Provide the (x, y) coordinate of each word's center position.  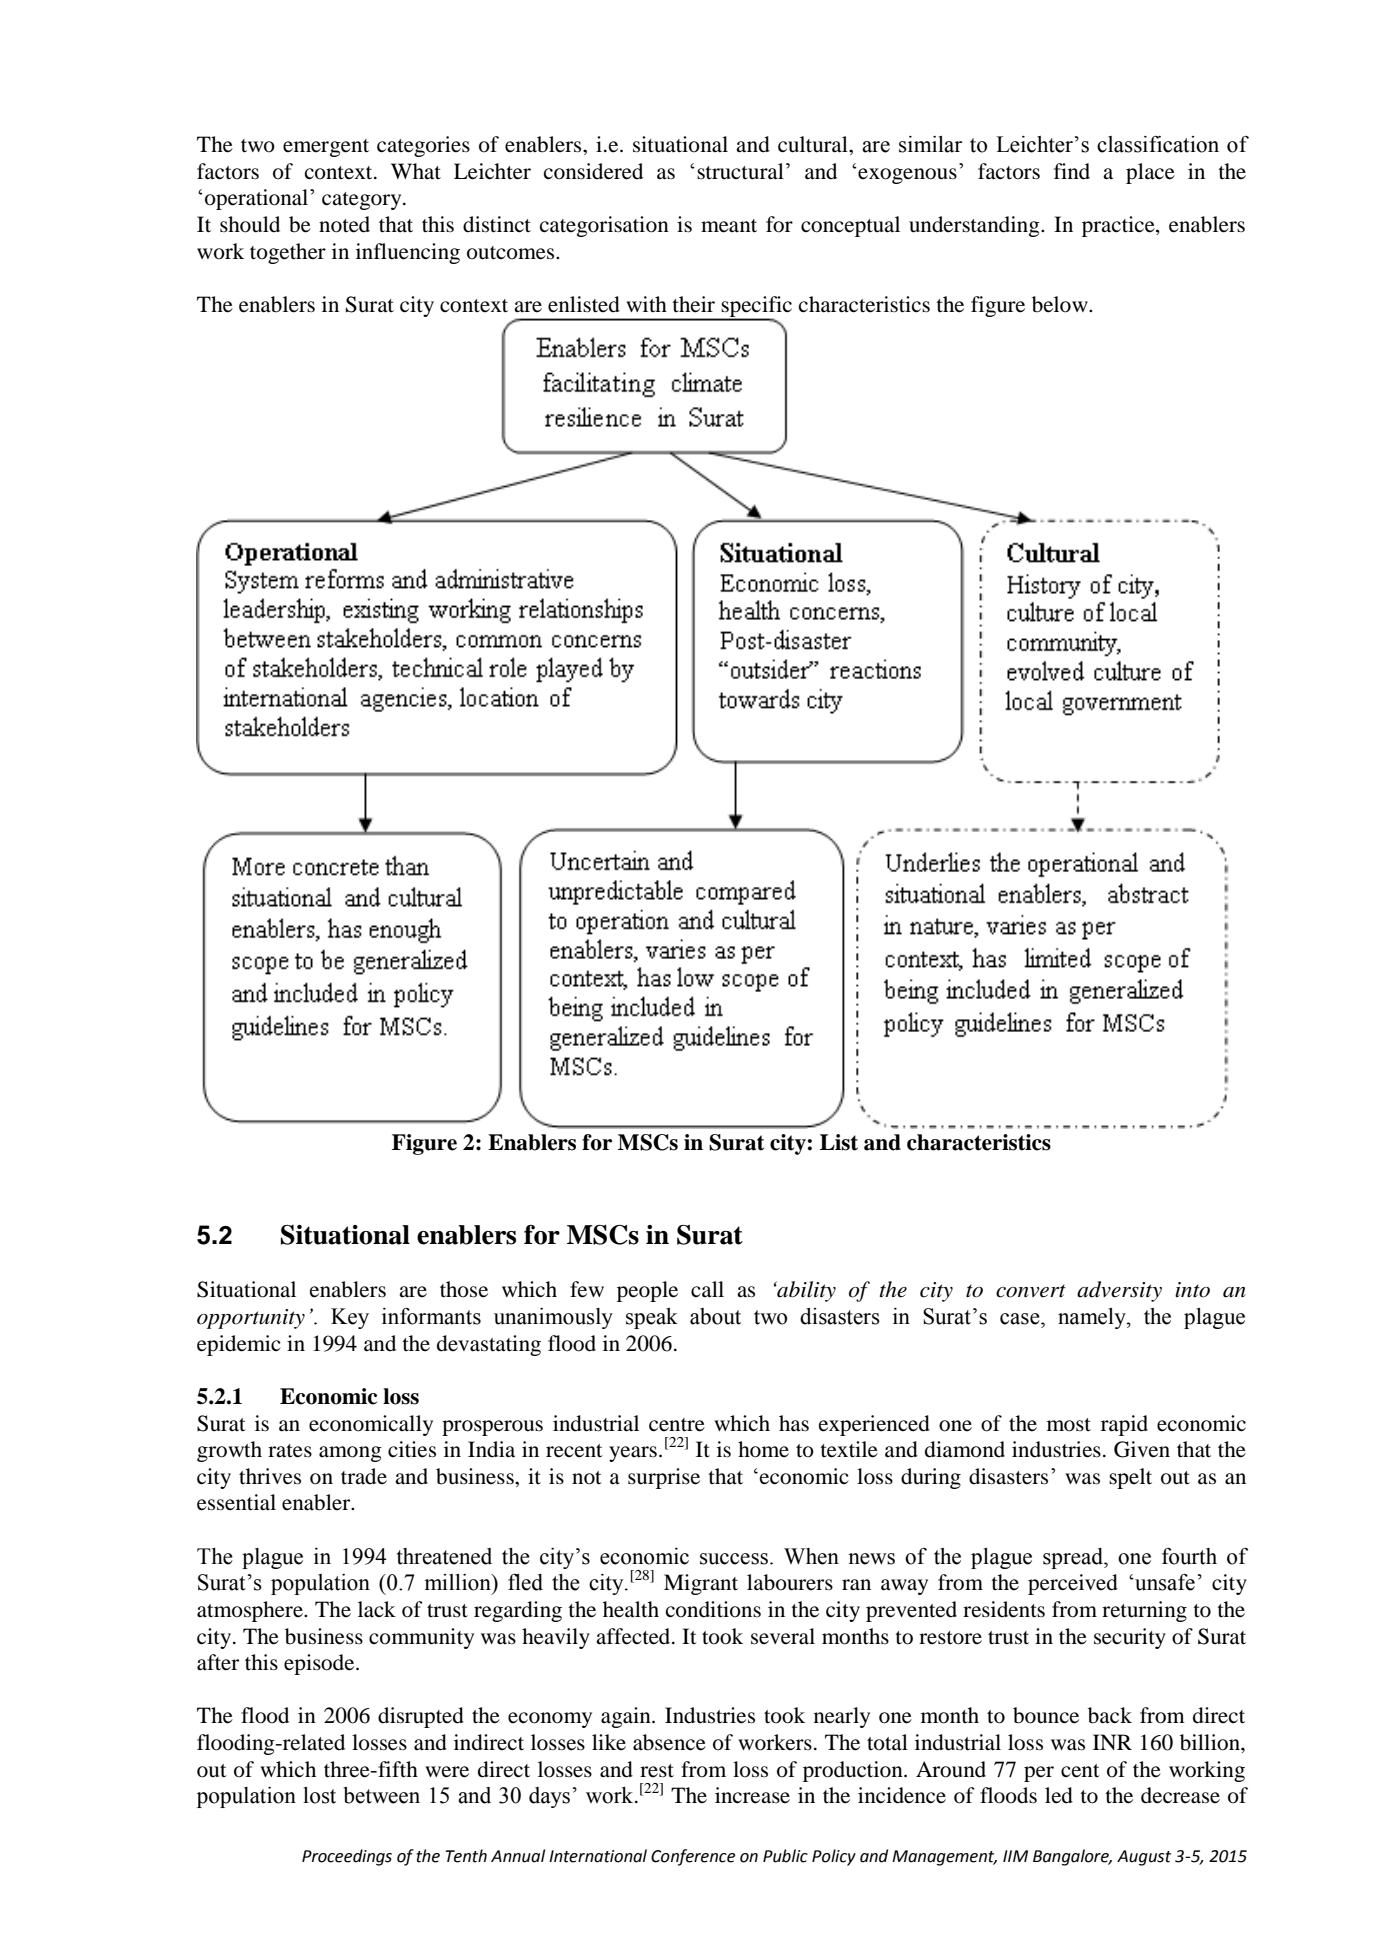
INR (1112, 1742)
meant (729, 226)
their (693, 304)
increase (752, 1795)
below (1061, 304)
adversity (1119, 1291)
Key (350, 1318)
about (715, 1316)
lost (319, 1795)
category (363, 201)
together (288, 253)
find (1072, 171)
